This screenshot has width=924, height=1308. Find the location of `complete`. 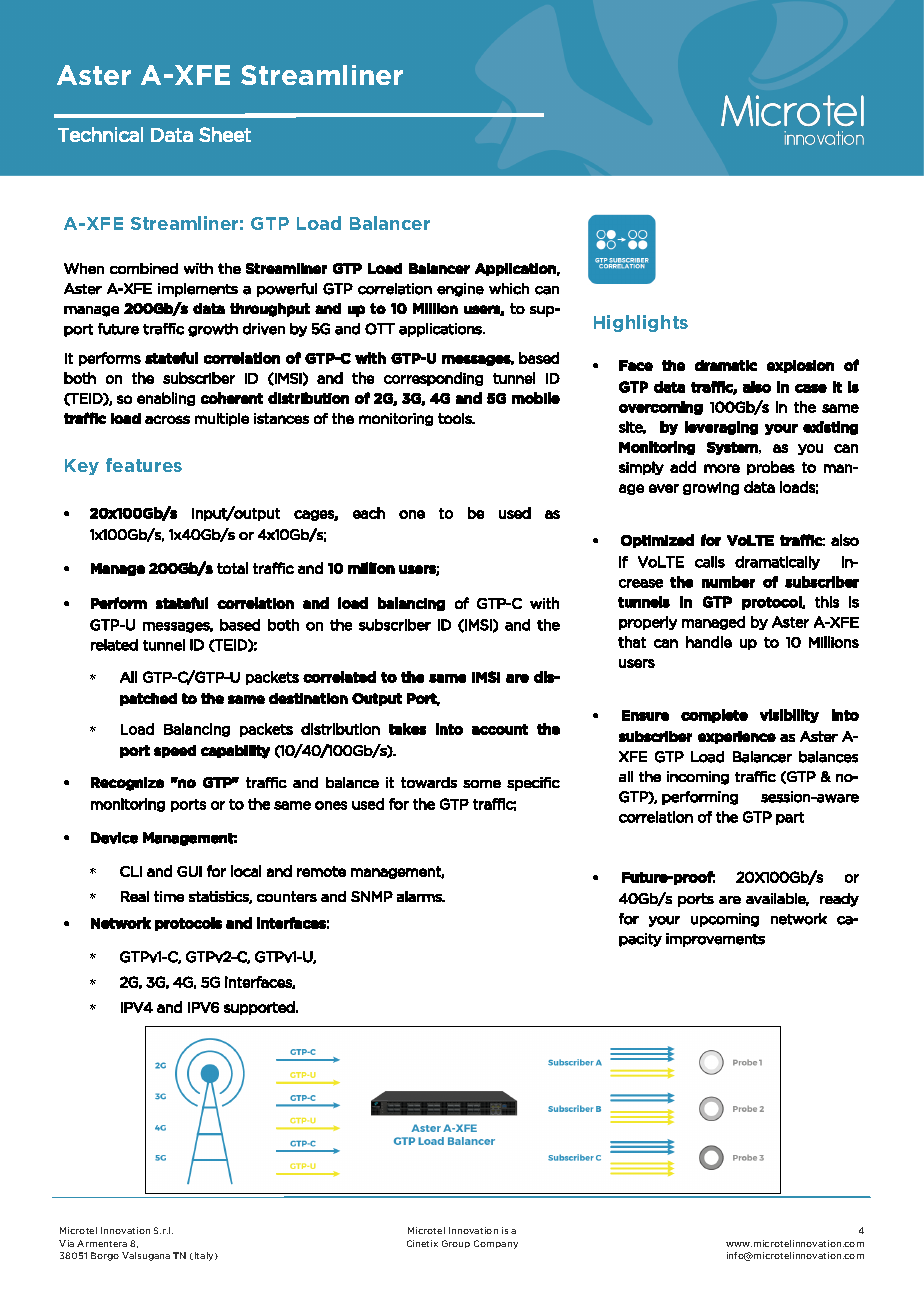

complete is located at coordinates (714, 716).
